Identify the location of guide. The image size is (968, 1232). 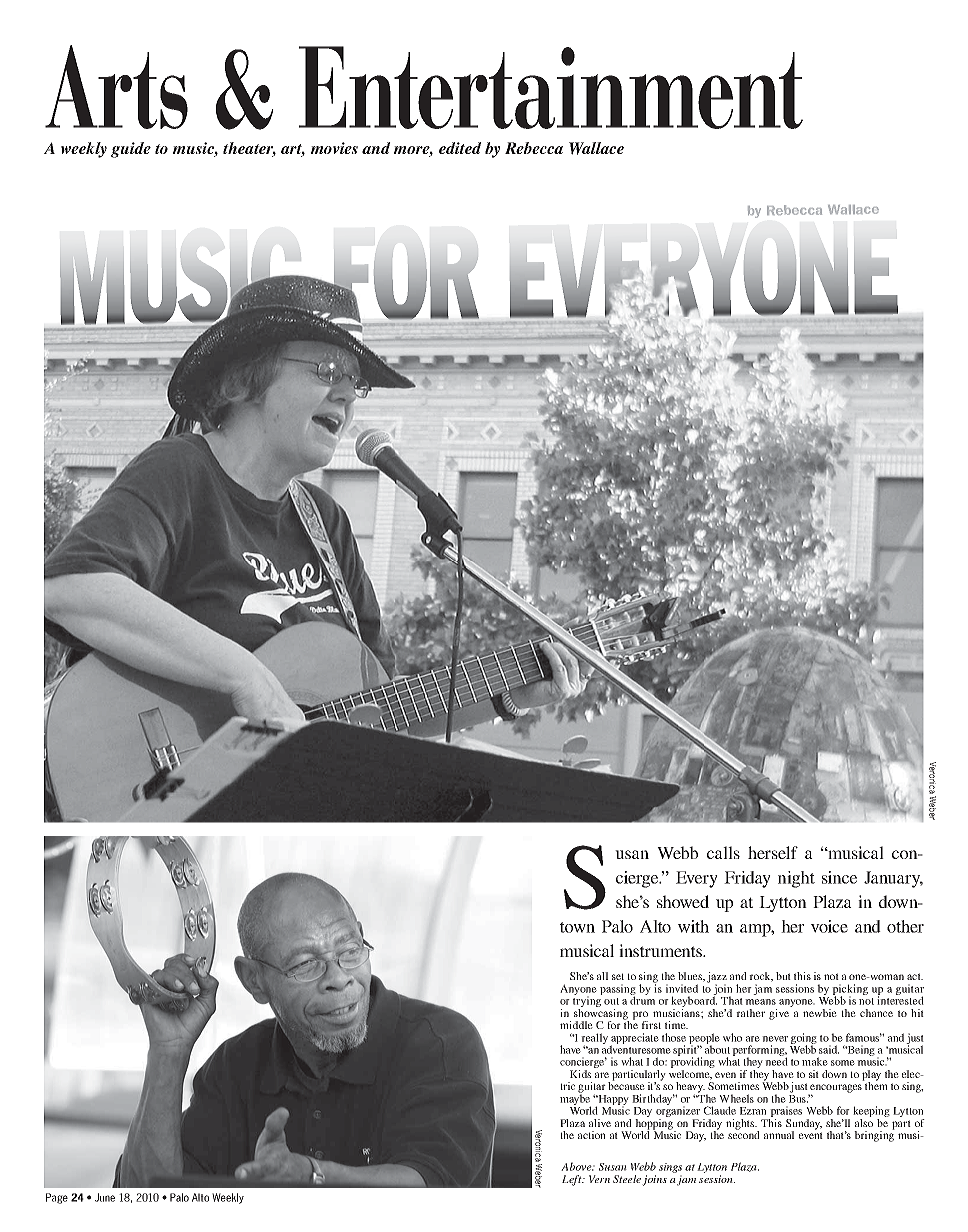
(131, 150).
